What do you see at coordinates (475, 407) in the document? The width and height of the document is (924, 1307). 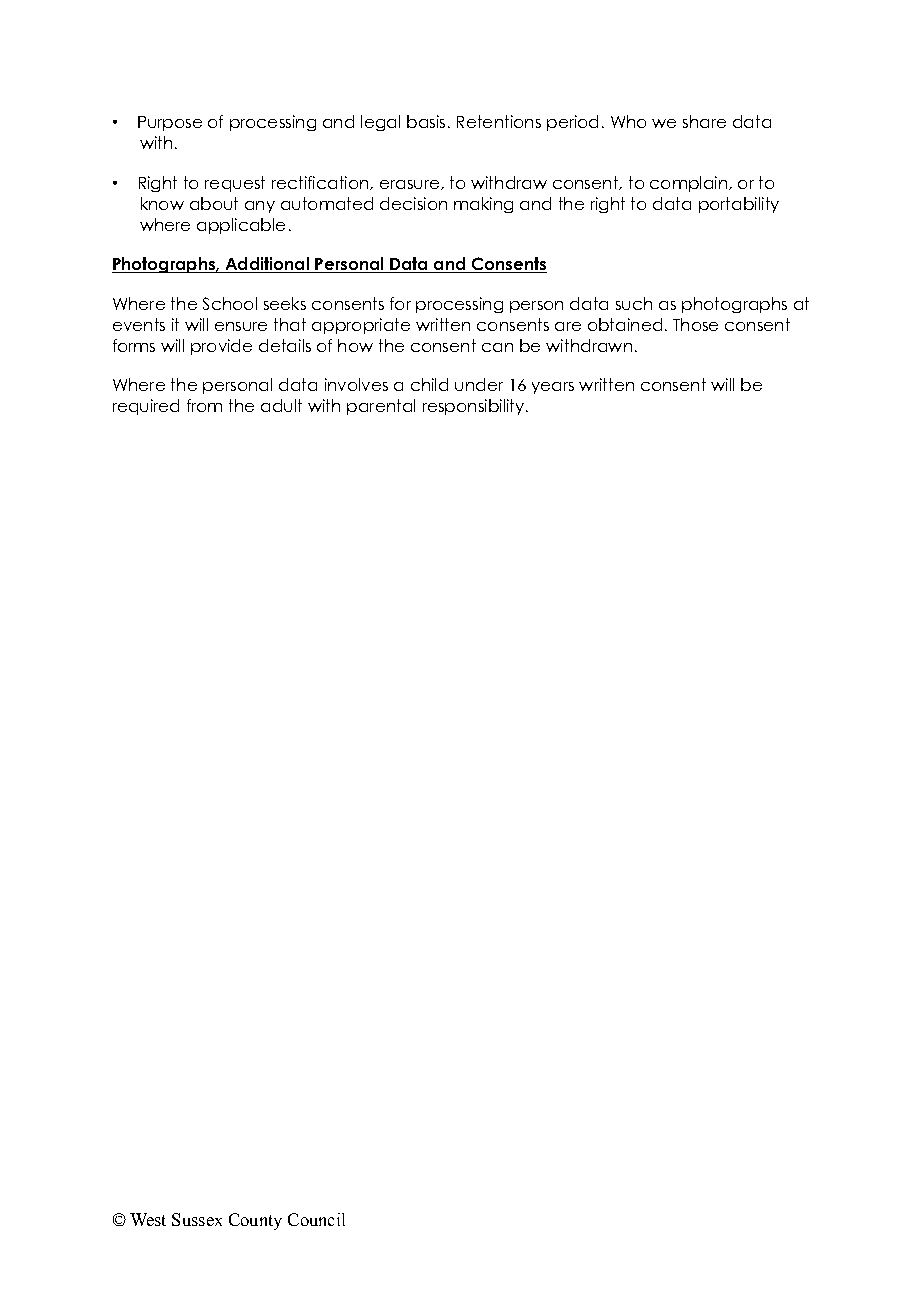 I see `responsibility` at bounding box center [475, 407].
